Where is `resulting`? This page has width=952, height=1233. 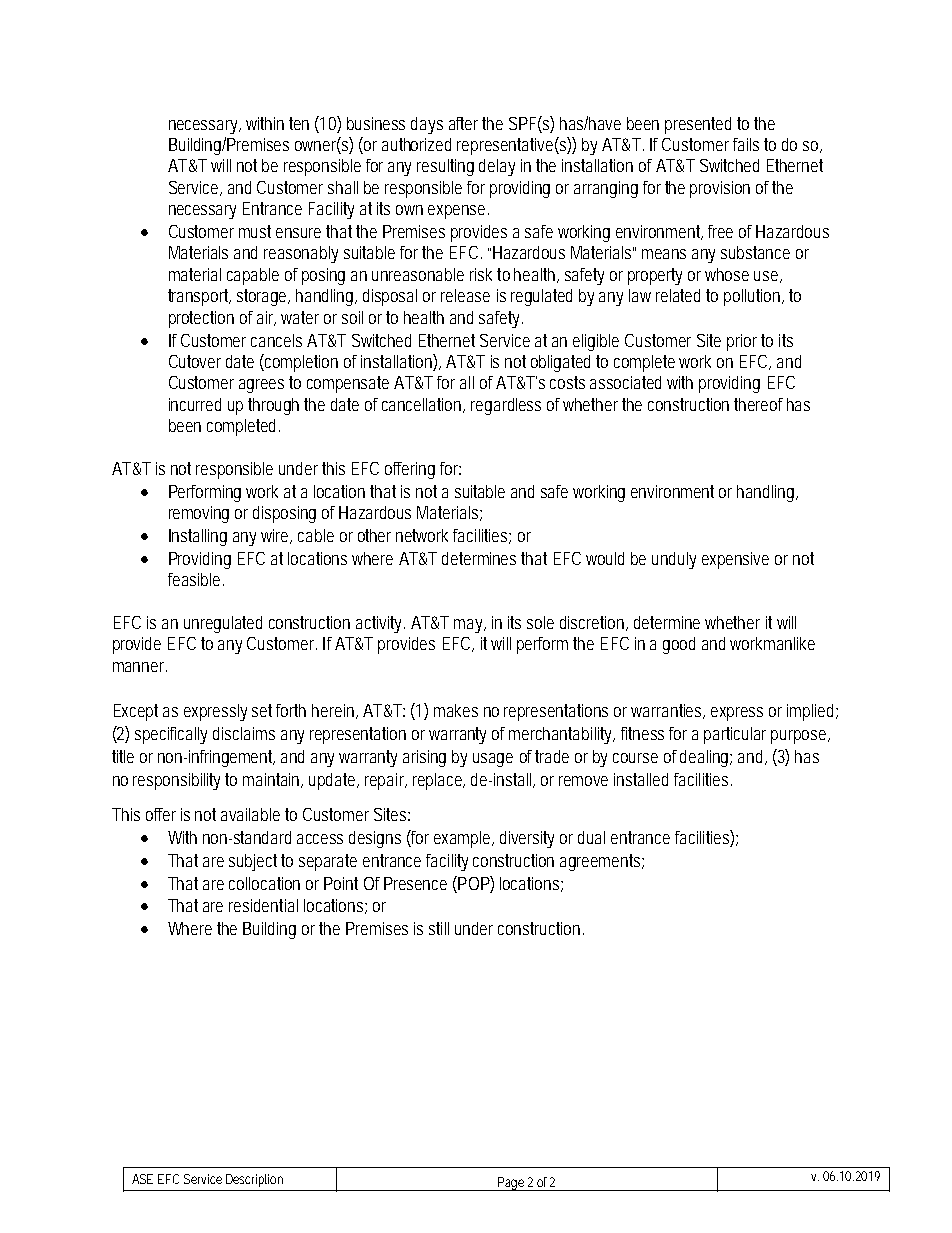 resulting is located at coordinates (445, 167).
